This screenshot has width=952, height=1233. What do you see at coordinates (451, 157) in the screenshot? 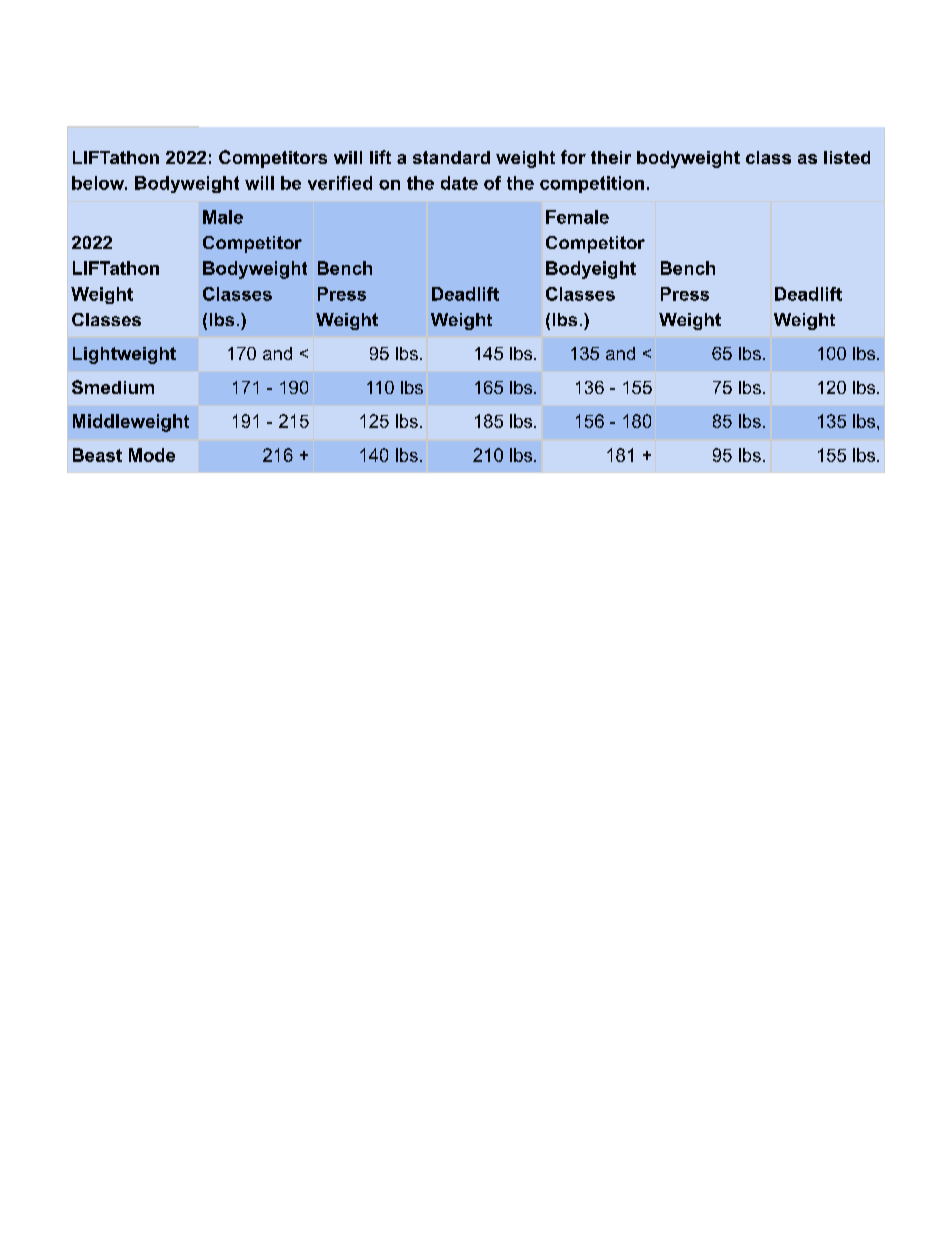
I see `standard` at bounding box center [451, 157].
